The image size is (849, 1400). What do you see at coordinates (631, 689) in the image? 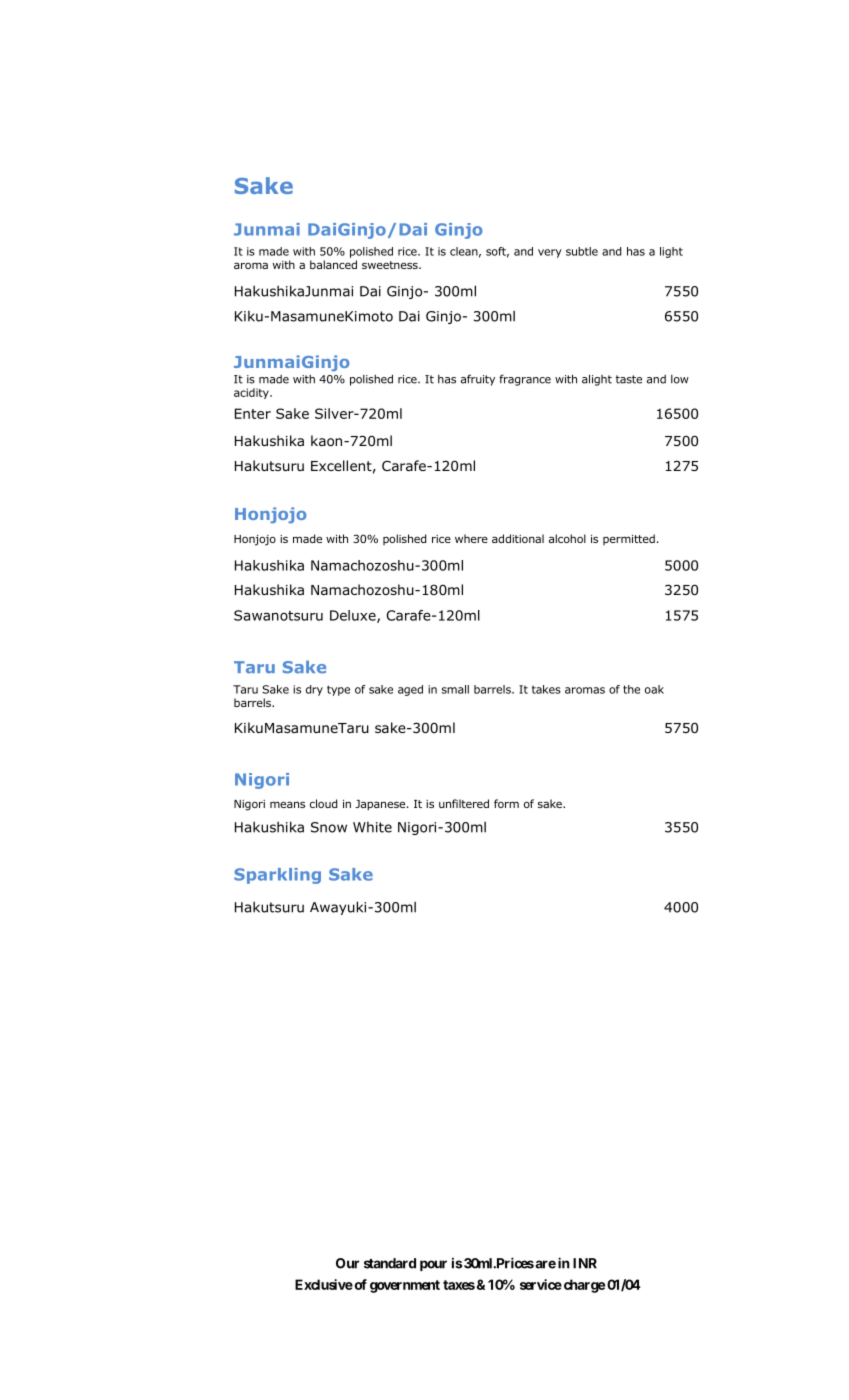
I see `the` at bounding box center [631, 689].
